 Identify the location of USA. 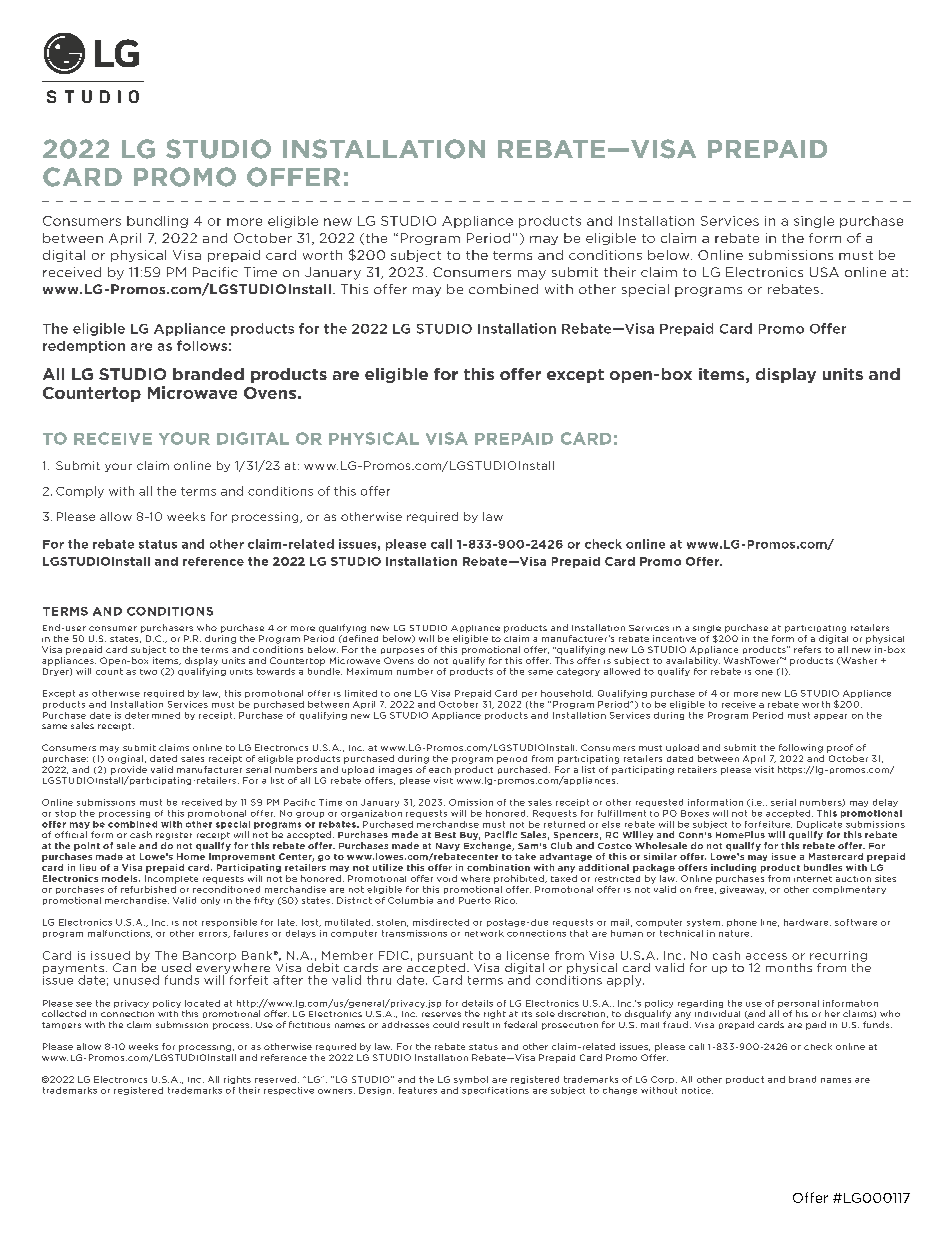
(824, 272).
